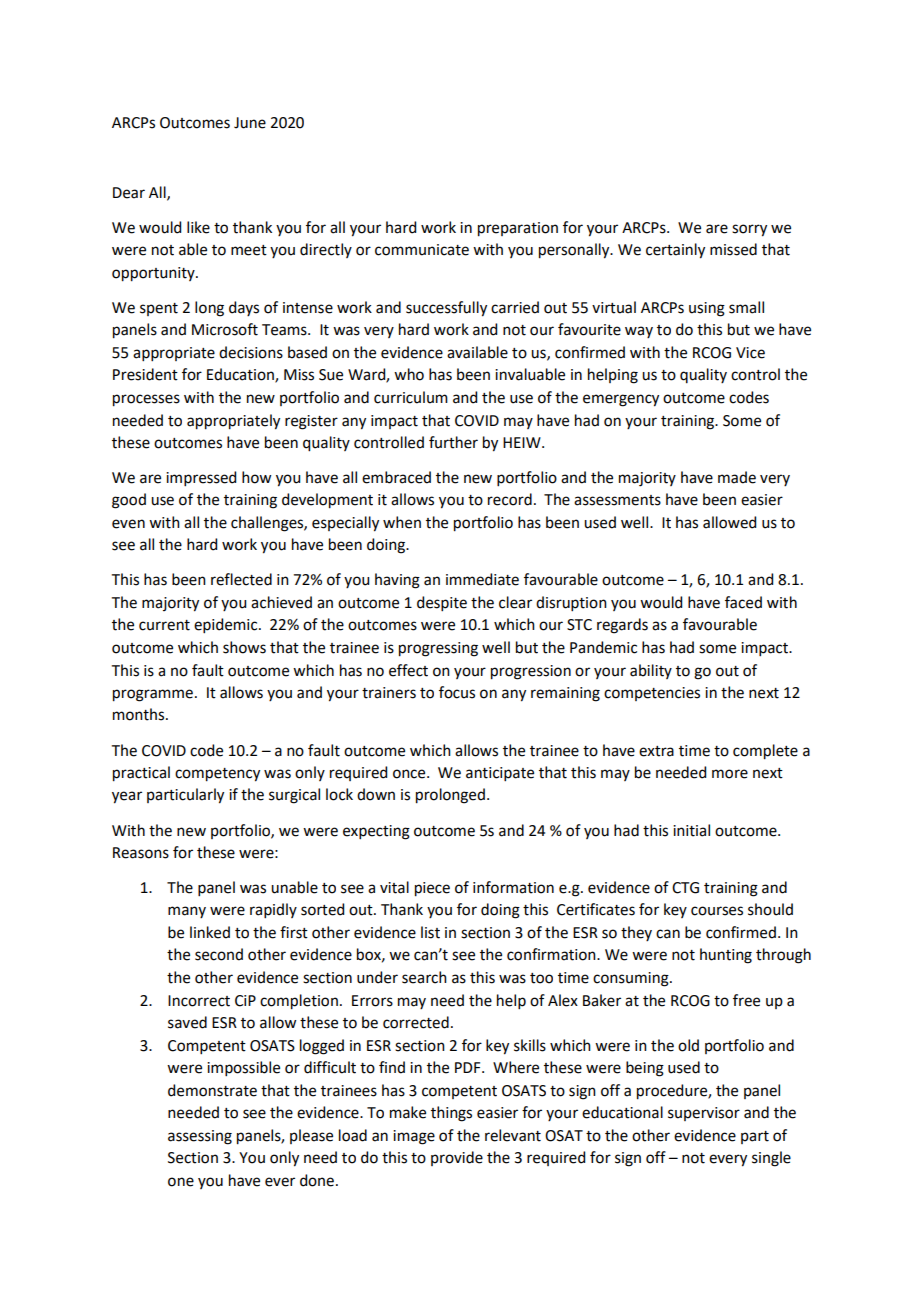  Describe the element at coordinates (457, 1158) in the page. I see `provide` at that location.
